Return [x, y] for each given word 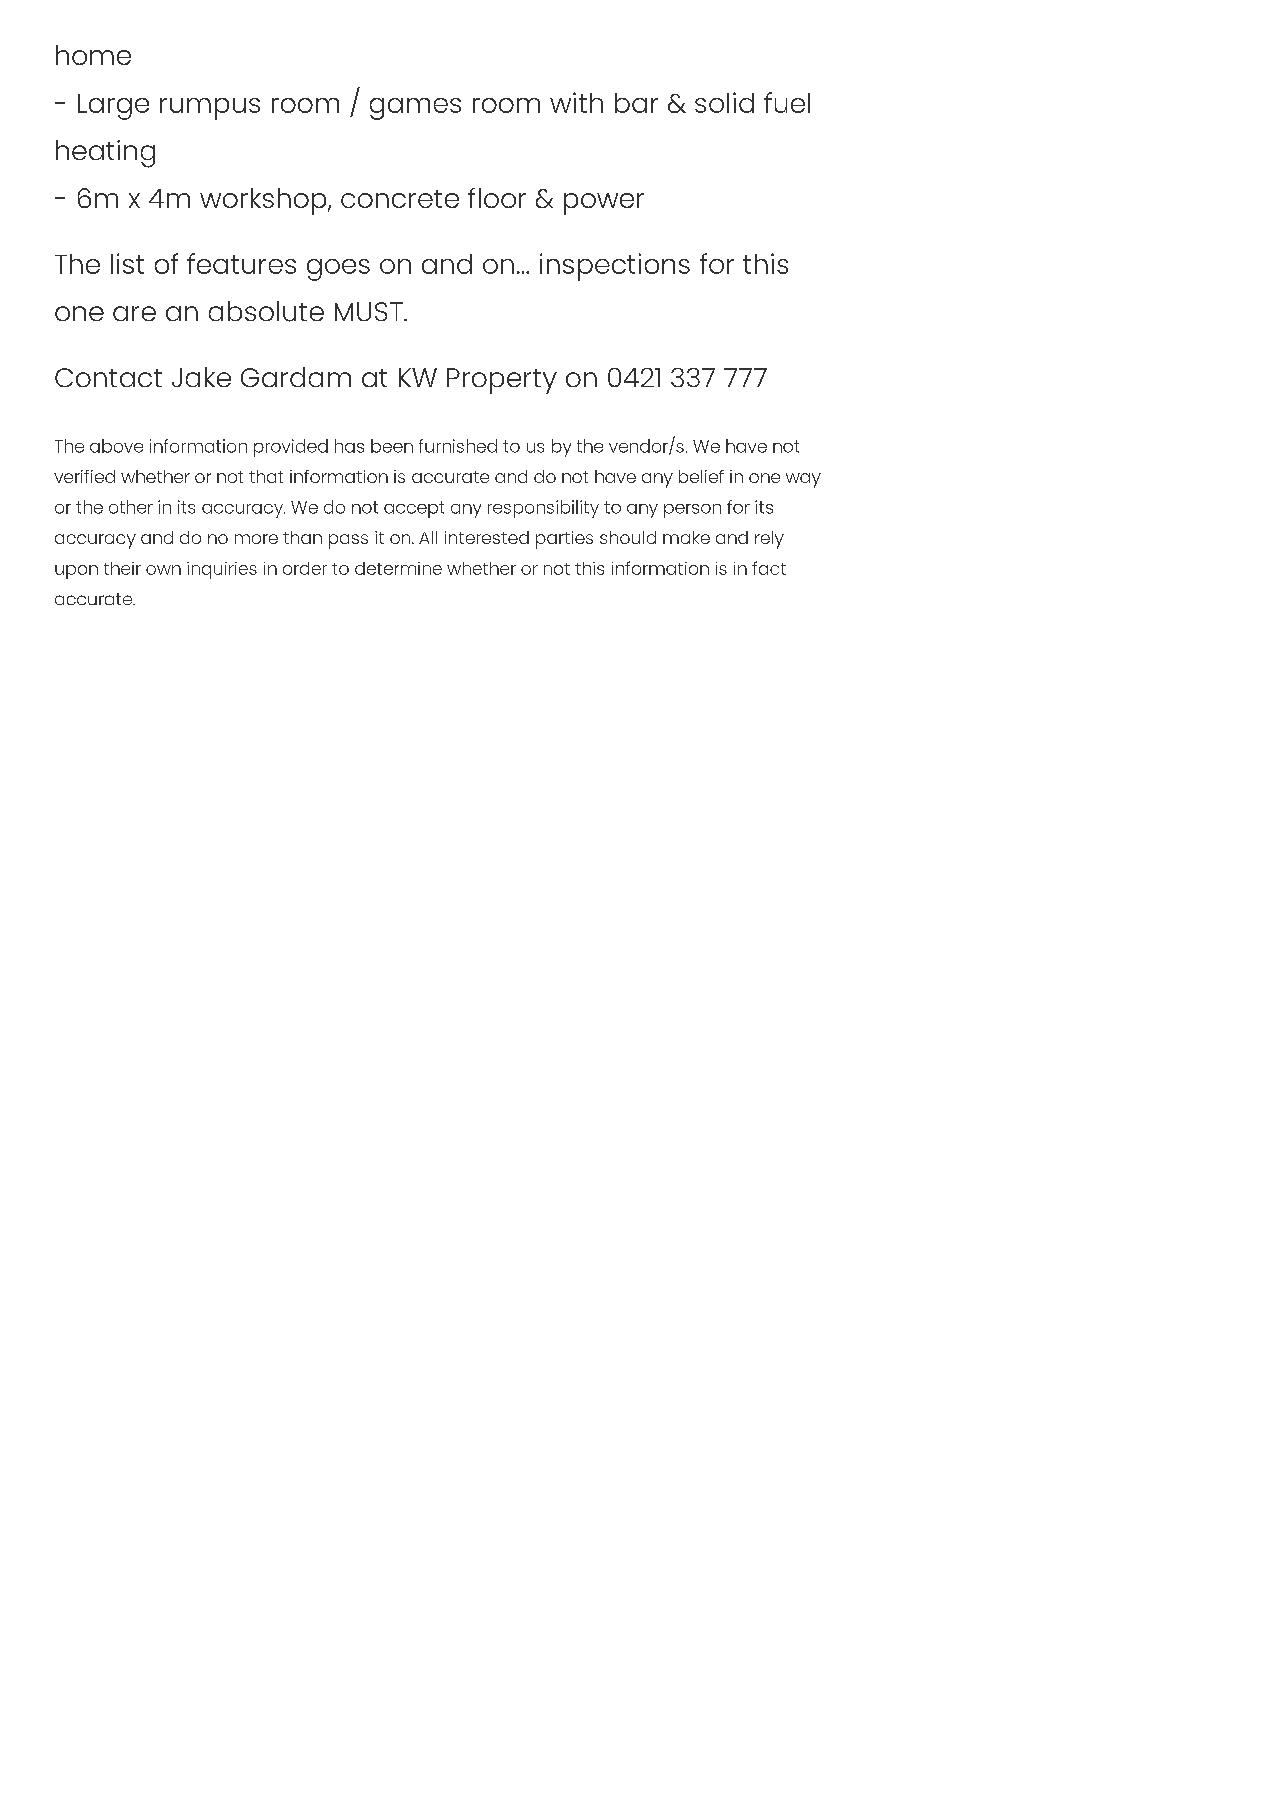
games [415, 109]
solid [724, 102]
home [93, 55]
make [686, 537]
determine [398, 568]
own [163, 570]
